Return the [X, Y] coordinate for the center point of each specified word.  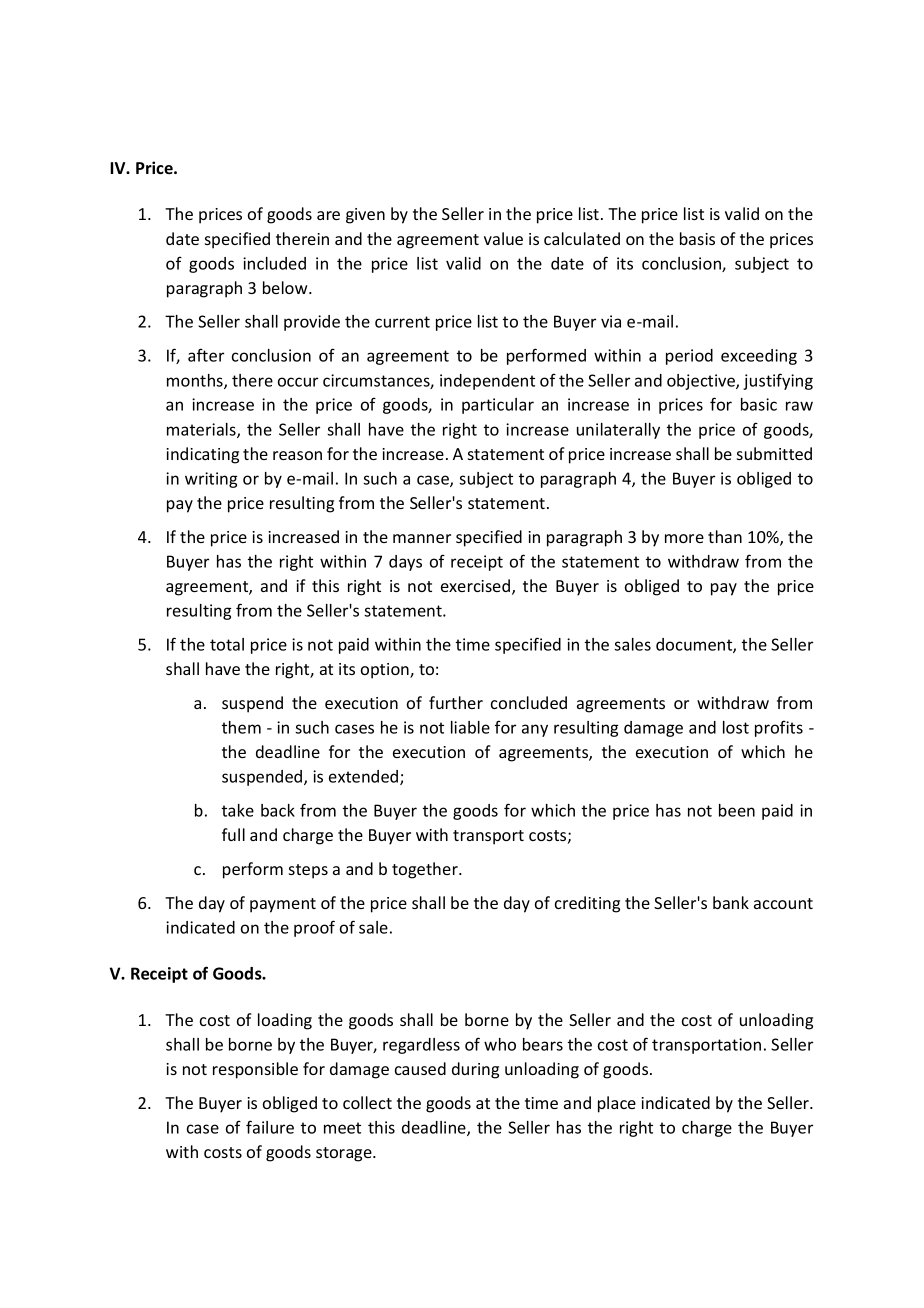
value [503, 238]
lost [736, 727]
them [241, 727]
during [475, 1070]
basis [697, 238]
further [456, 702]
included [274, 263]
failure [270, 1127]
